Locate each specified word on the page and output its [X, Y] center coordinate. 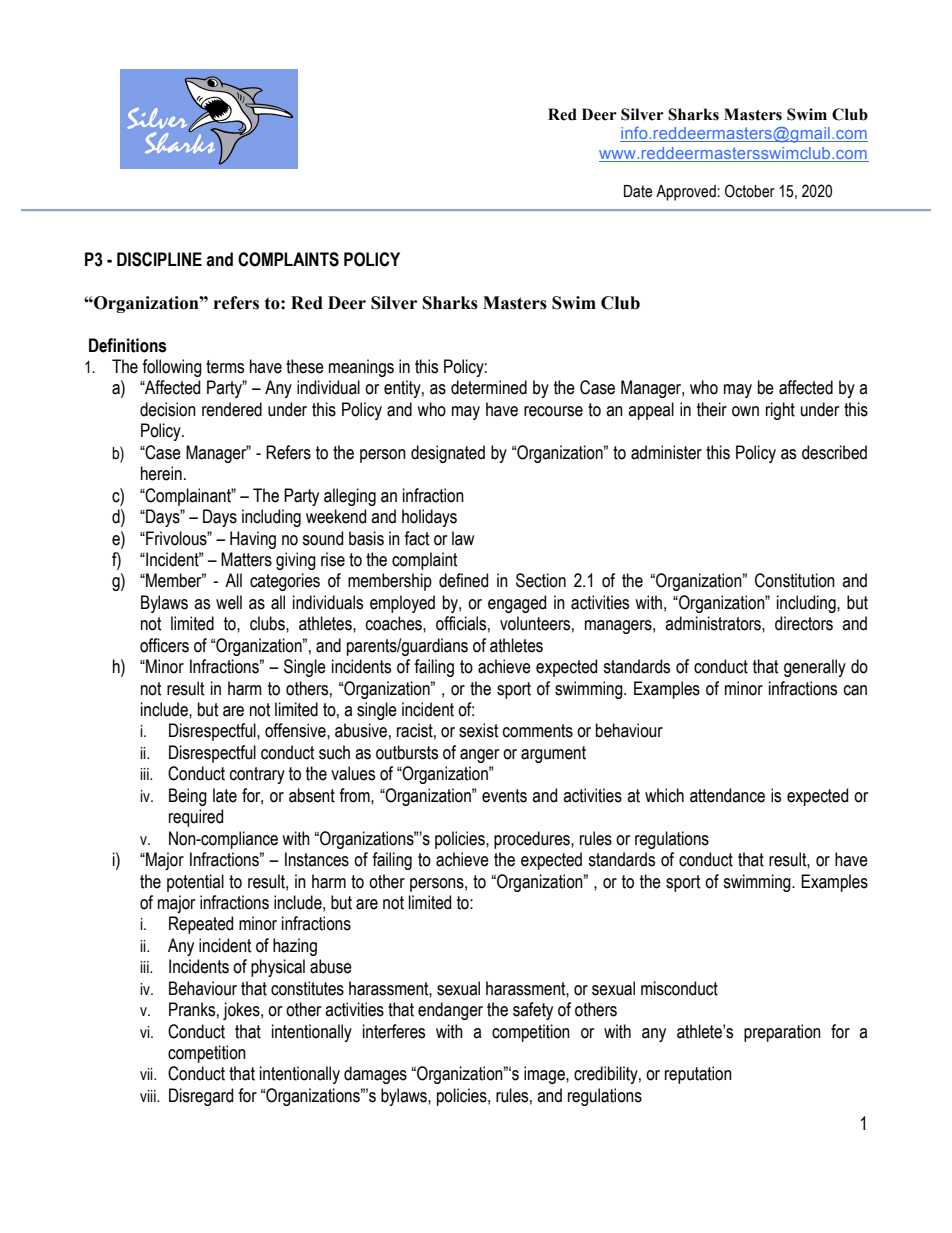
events [504, 796]
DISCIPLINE [159, 259]
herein [161, 473]
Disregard [201, 1097]
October [750, 191]
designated [448, 454]
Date [638, 191]
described [834, 452]
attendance [727, 795]
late [225, 795]
